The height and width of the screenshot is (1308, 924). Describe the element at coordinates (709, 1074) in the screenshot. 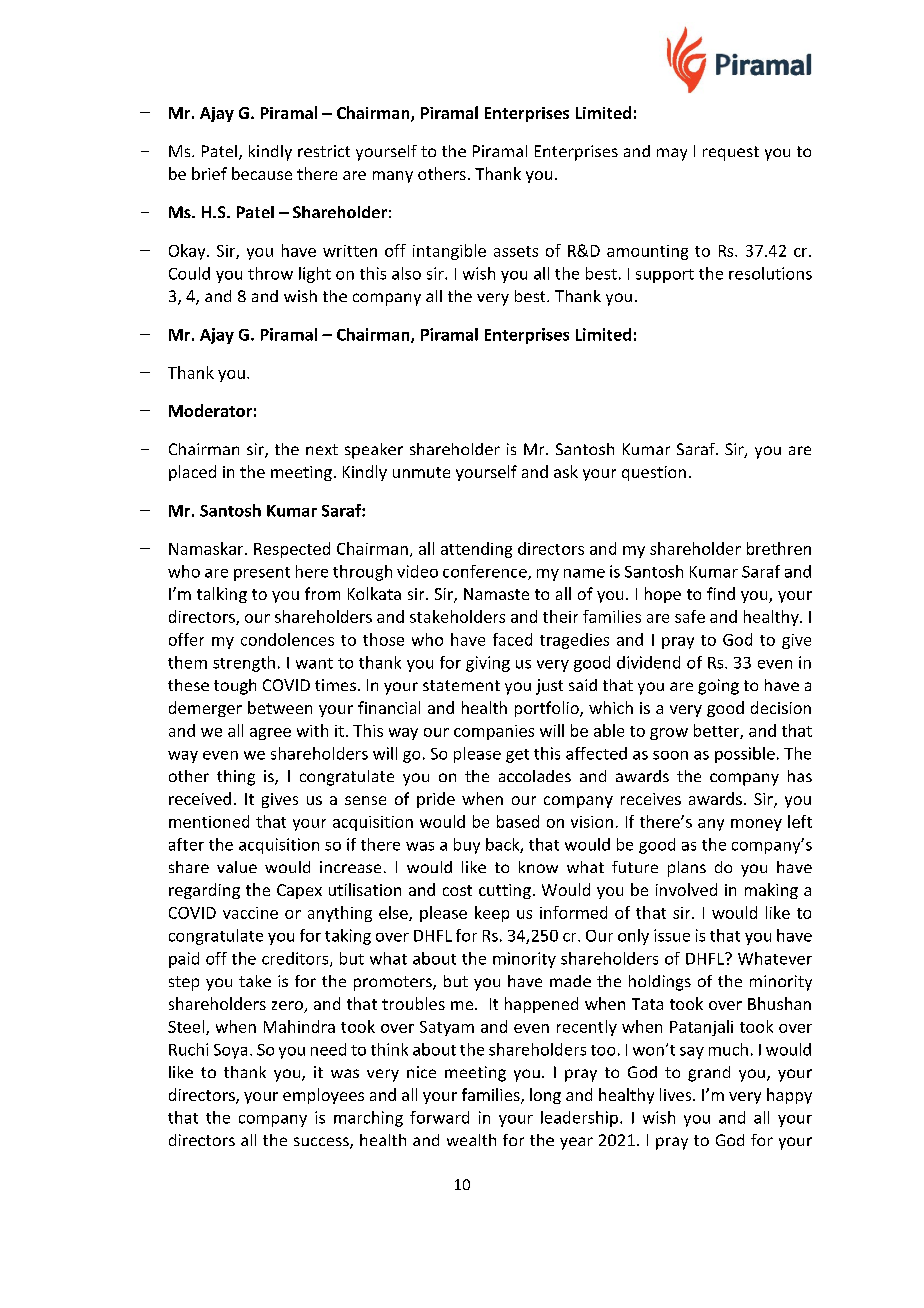

I see `grand` at that location.
